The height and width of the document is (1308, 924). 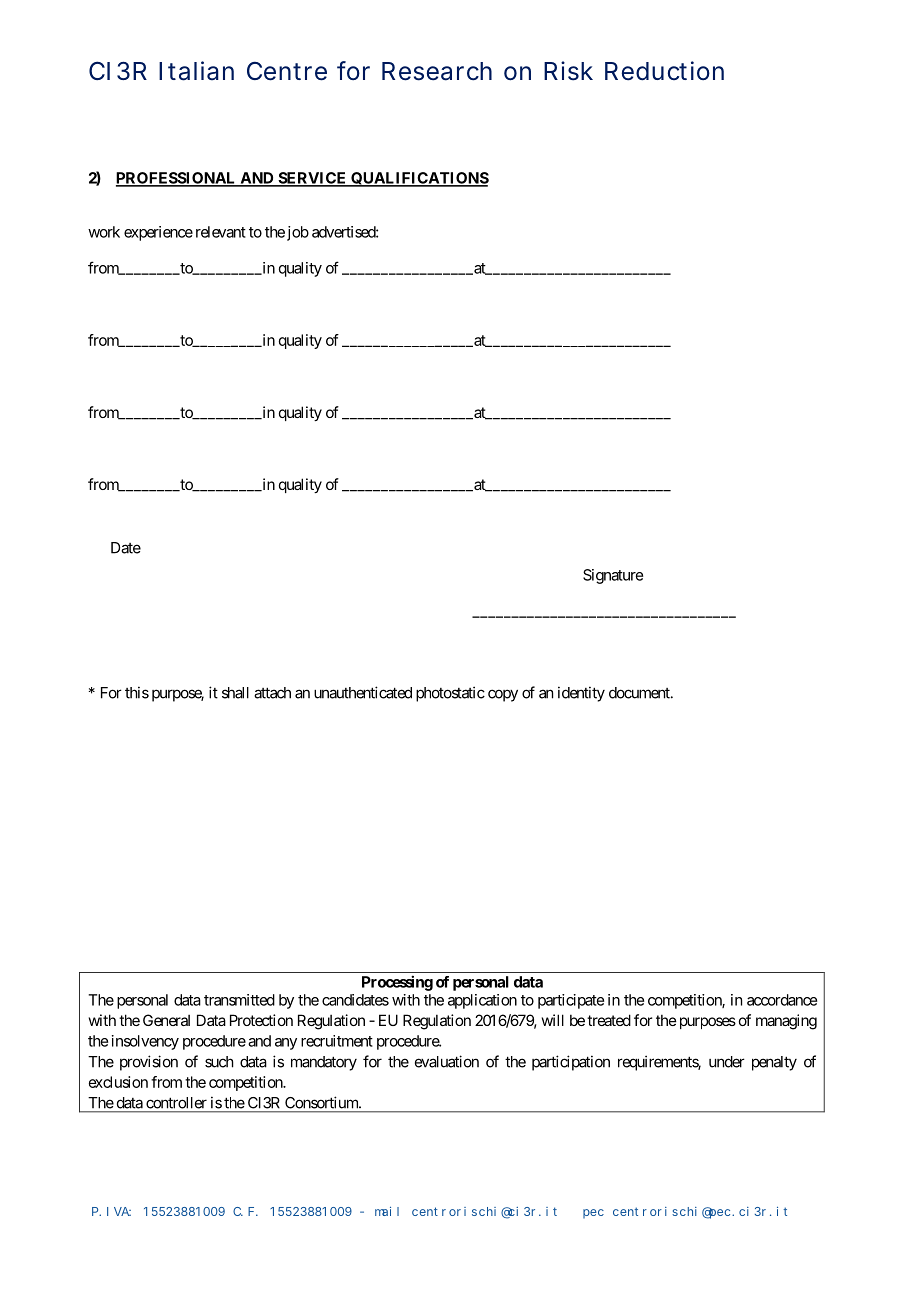 I want to click on QUALIFICATIONS, so click(x=419, y=179).
